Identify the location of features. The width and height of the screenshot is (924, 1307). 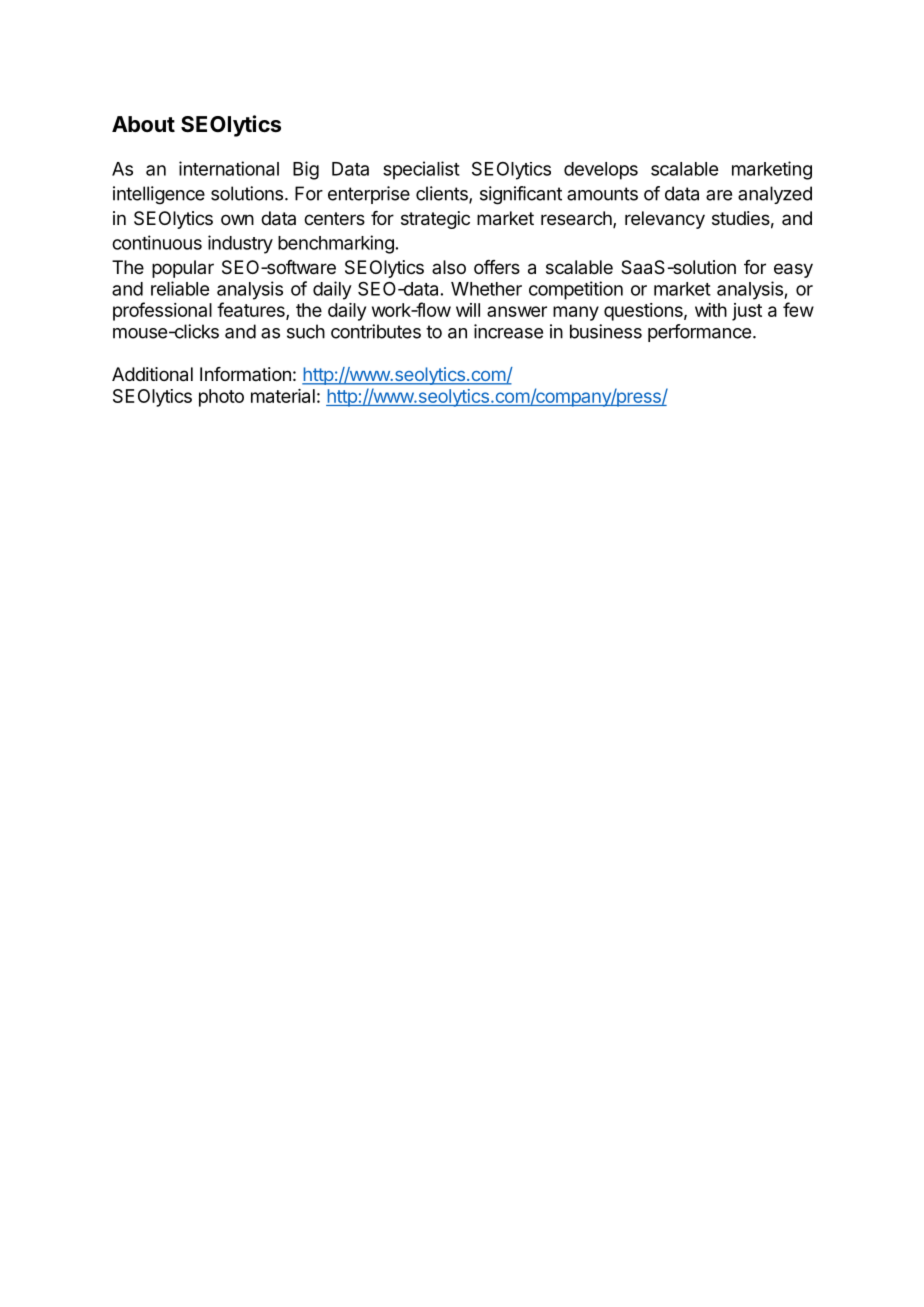
(252, 311).
